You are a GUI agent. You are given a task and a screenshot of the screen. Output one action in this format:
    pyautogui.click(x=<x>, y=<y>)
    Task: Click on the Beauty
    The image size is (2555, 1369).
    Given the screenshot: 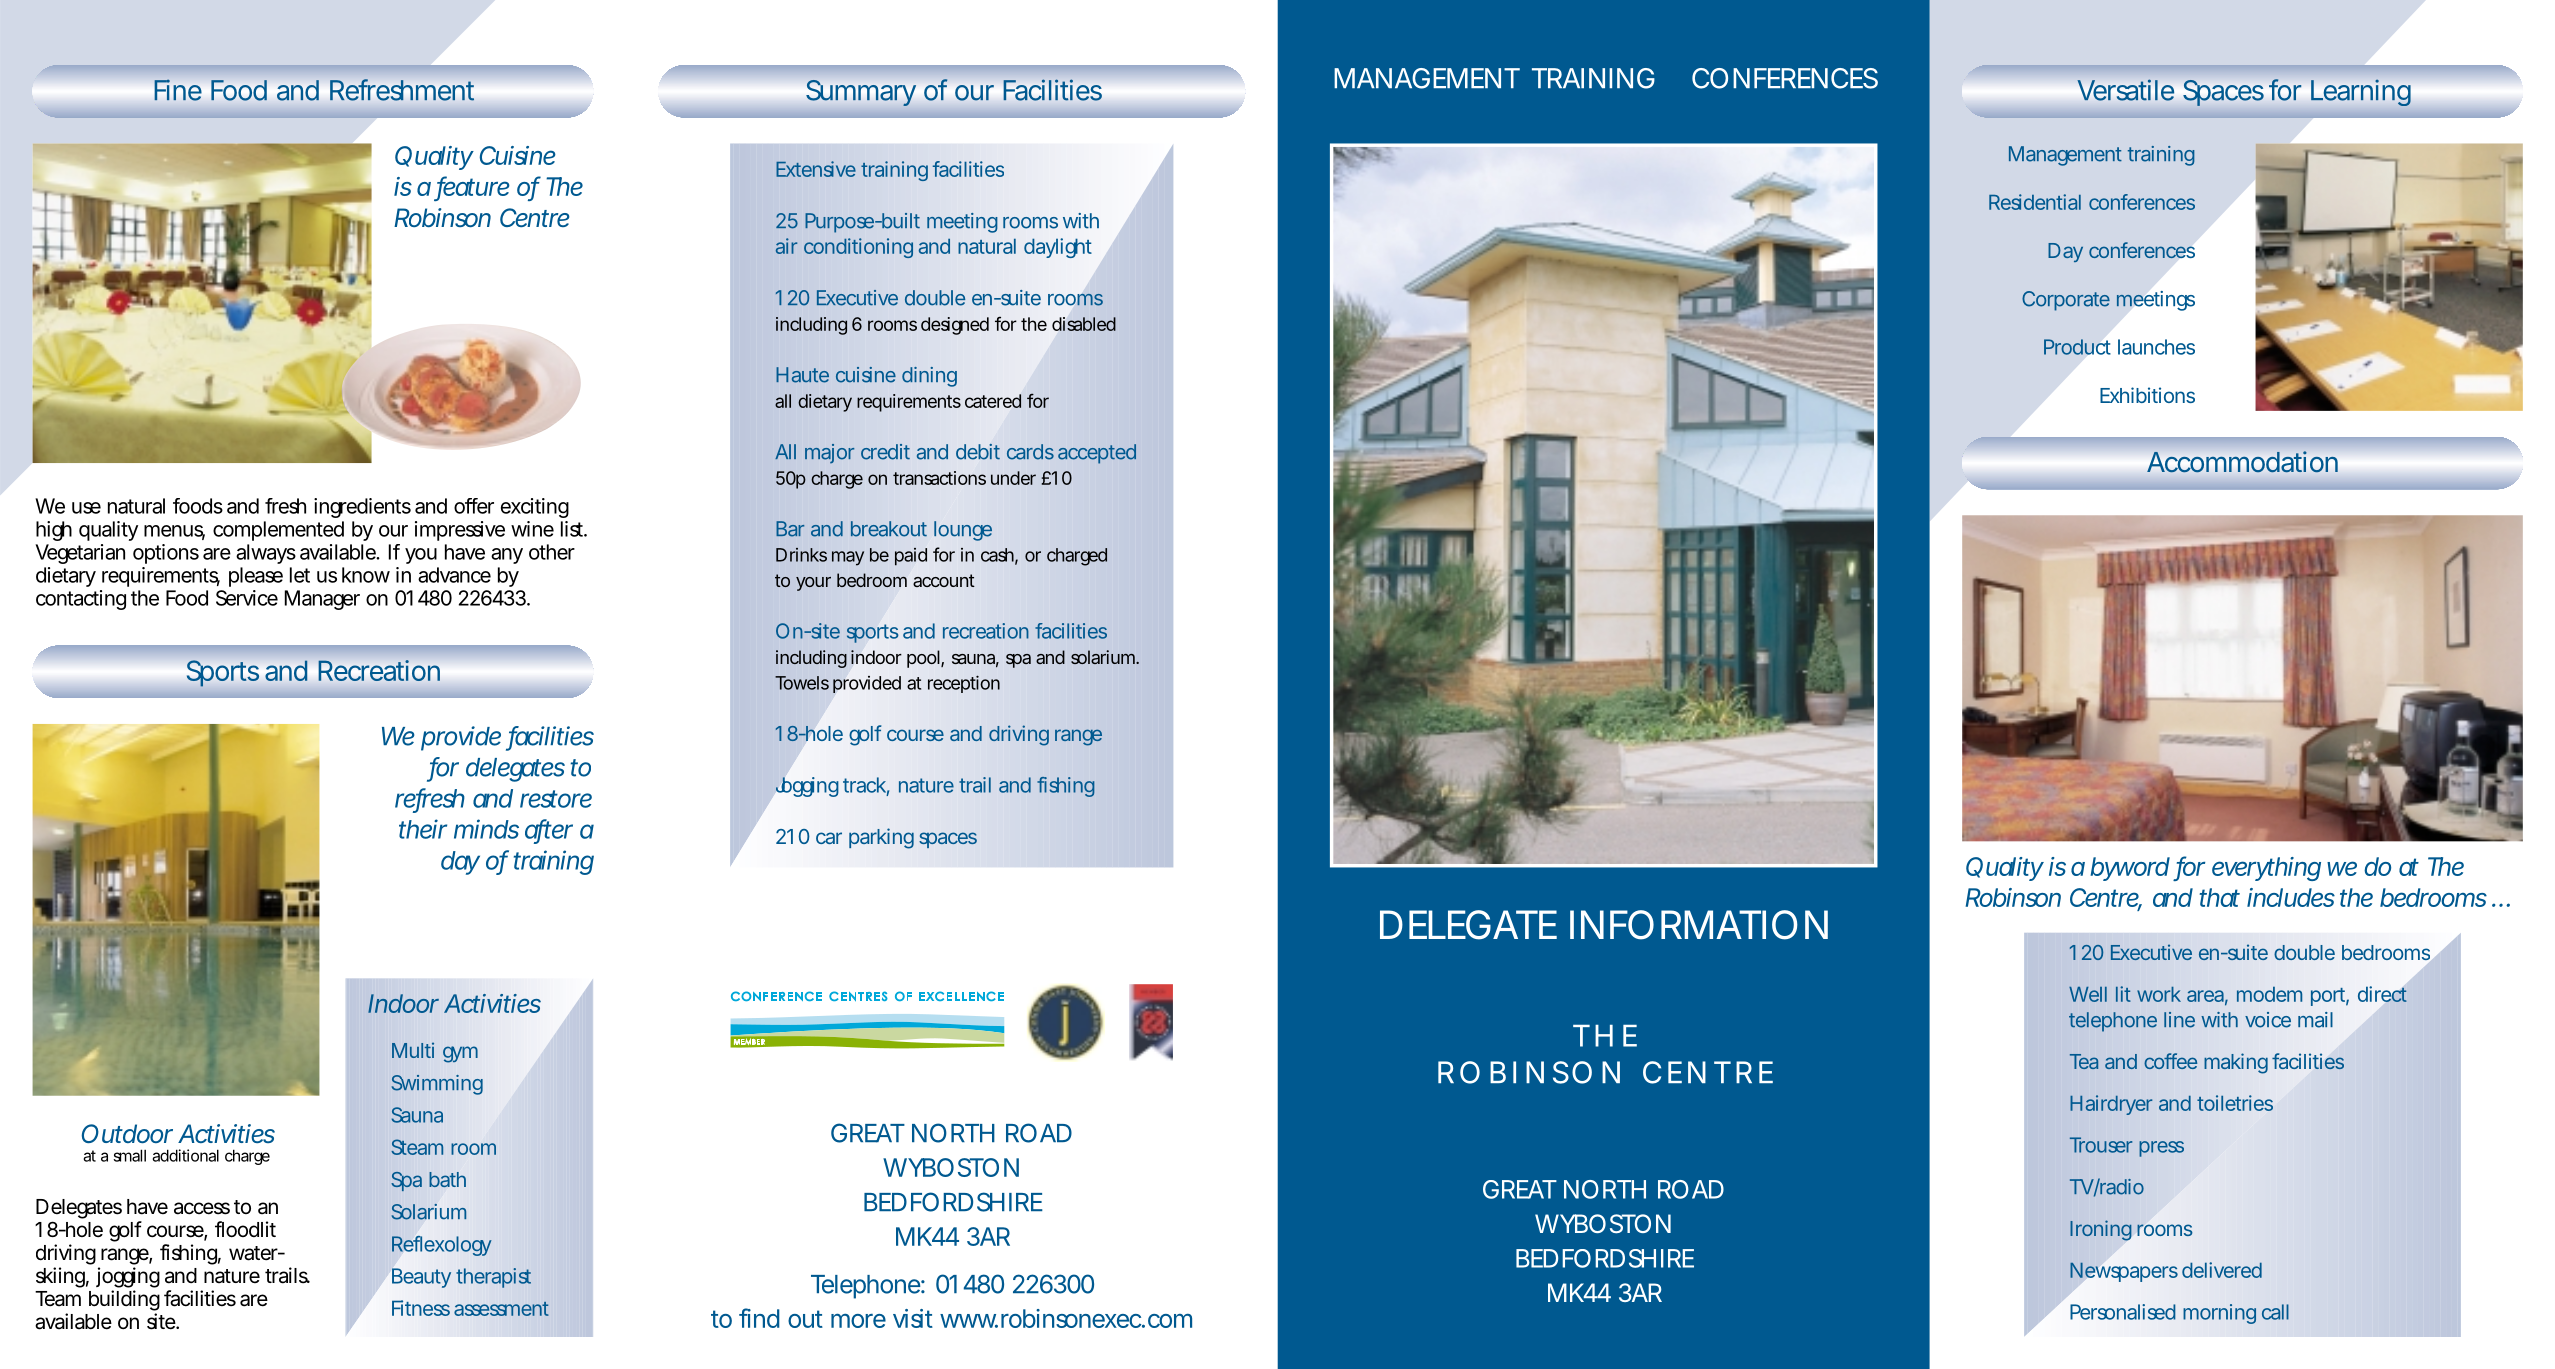 What is the action you would take?
    pyautogui.click(x=421, y=1278)
